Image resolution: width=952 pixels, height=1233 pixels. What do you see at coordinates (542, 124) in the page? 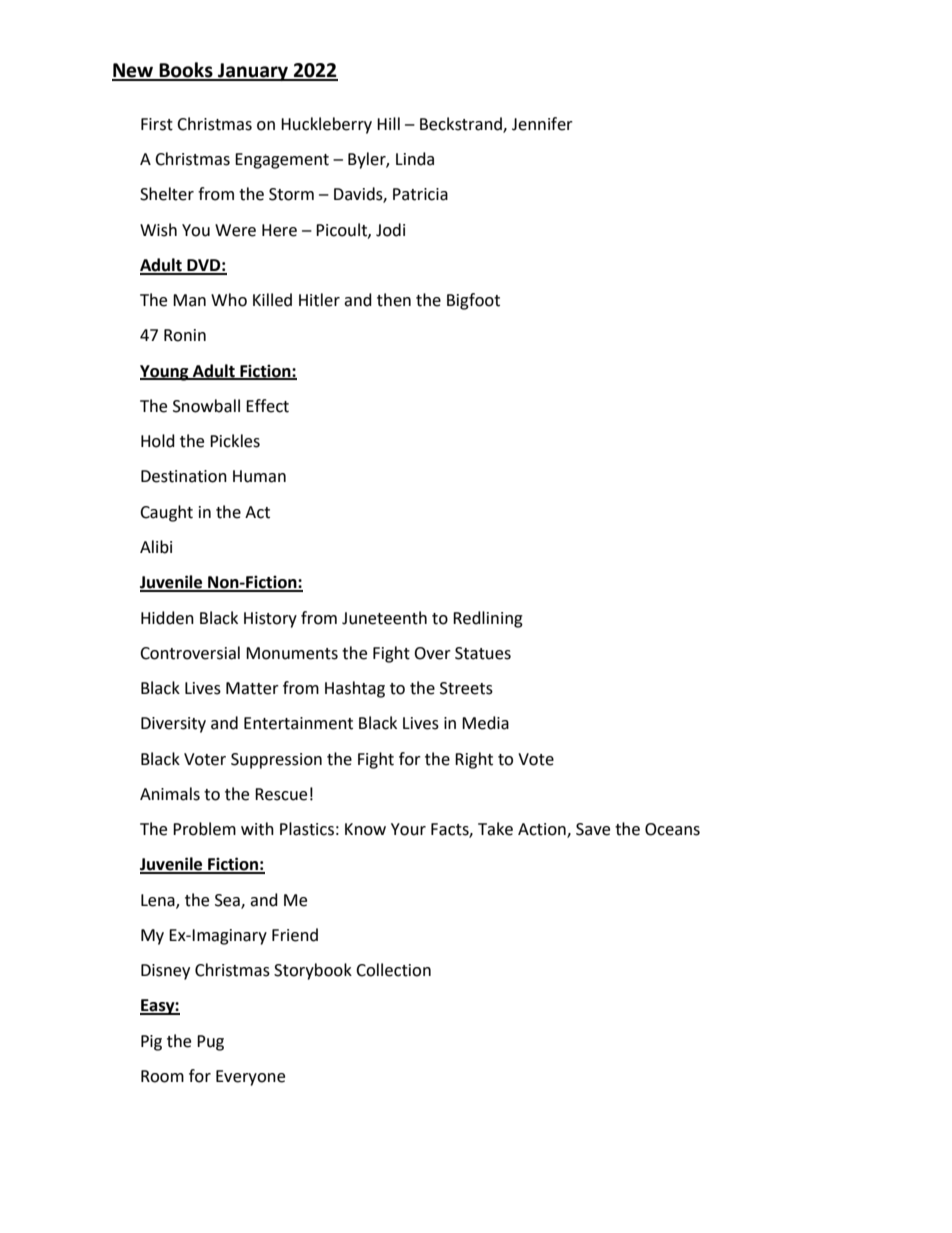
I see `Jennifer` at bounding box center [542, 124].
